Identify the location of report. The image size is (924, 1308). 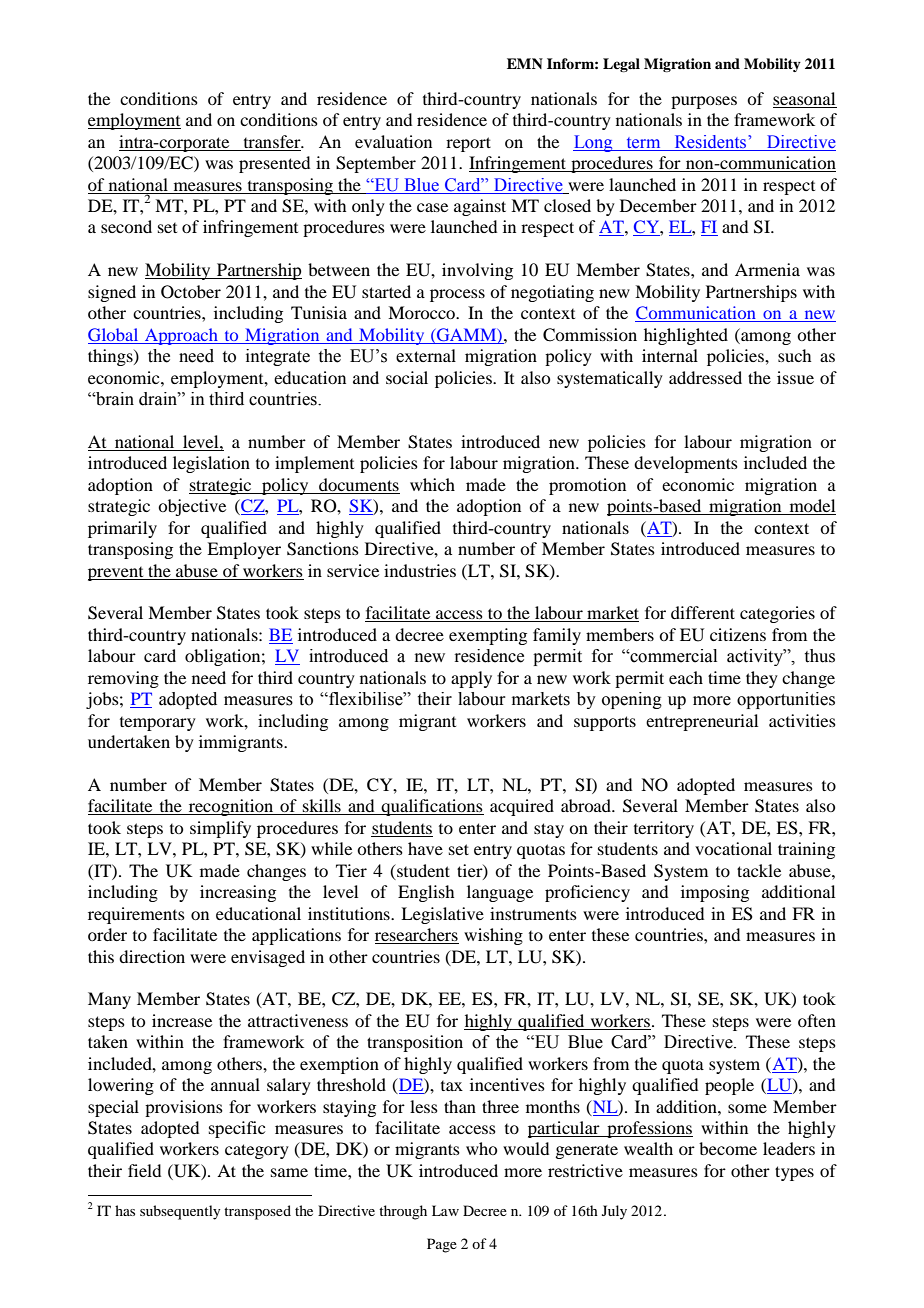
(468, 144).
